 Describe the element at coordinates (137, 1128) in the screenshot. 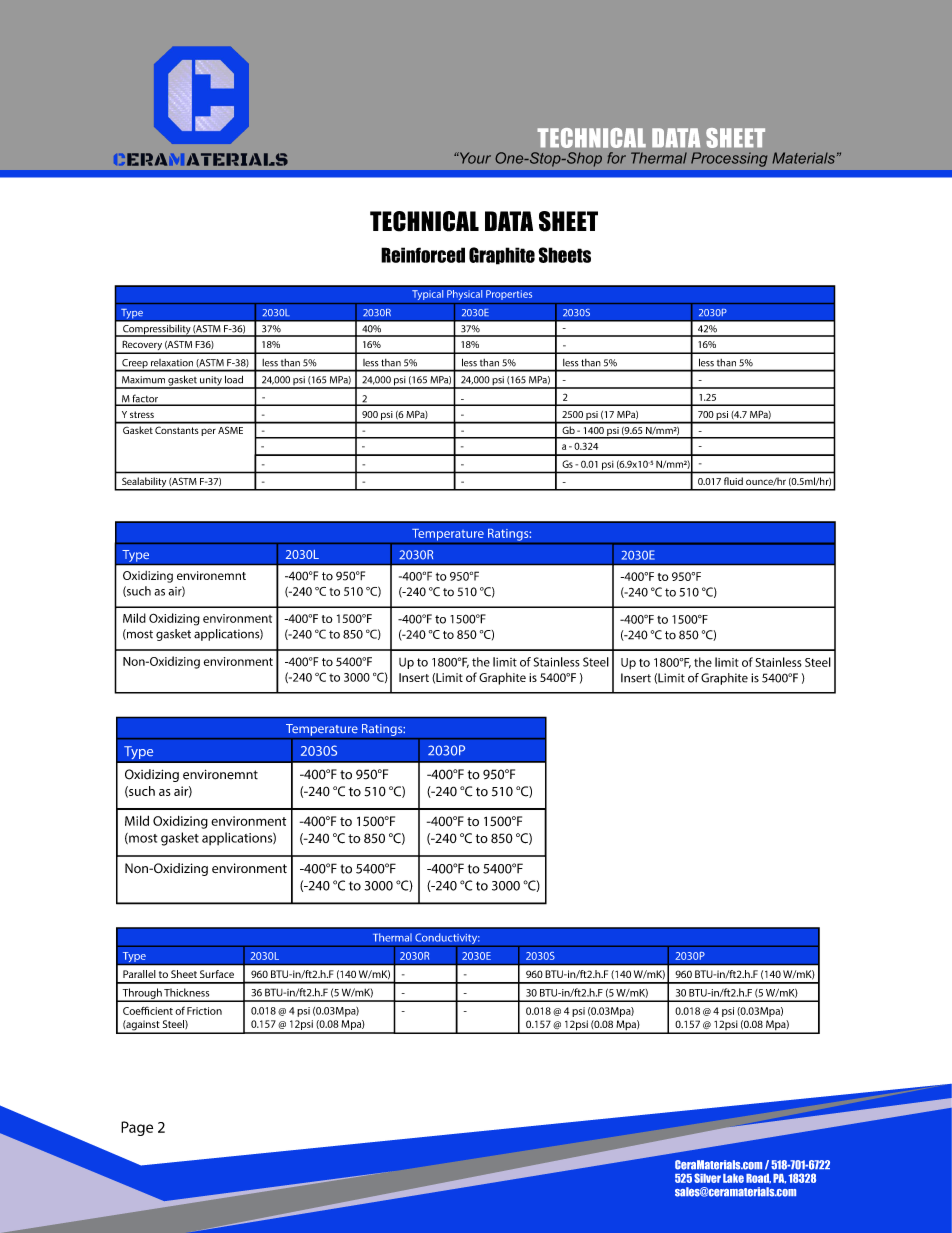

I see `Page` at that location.
